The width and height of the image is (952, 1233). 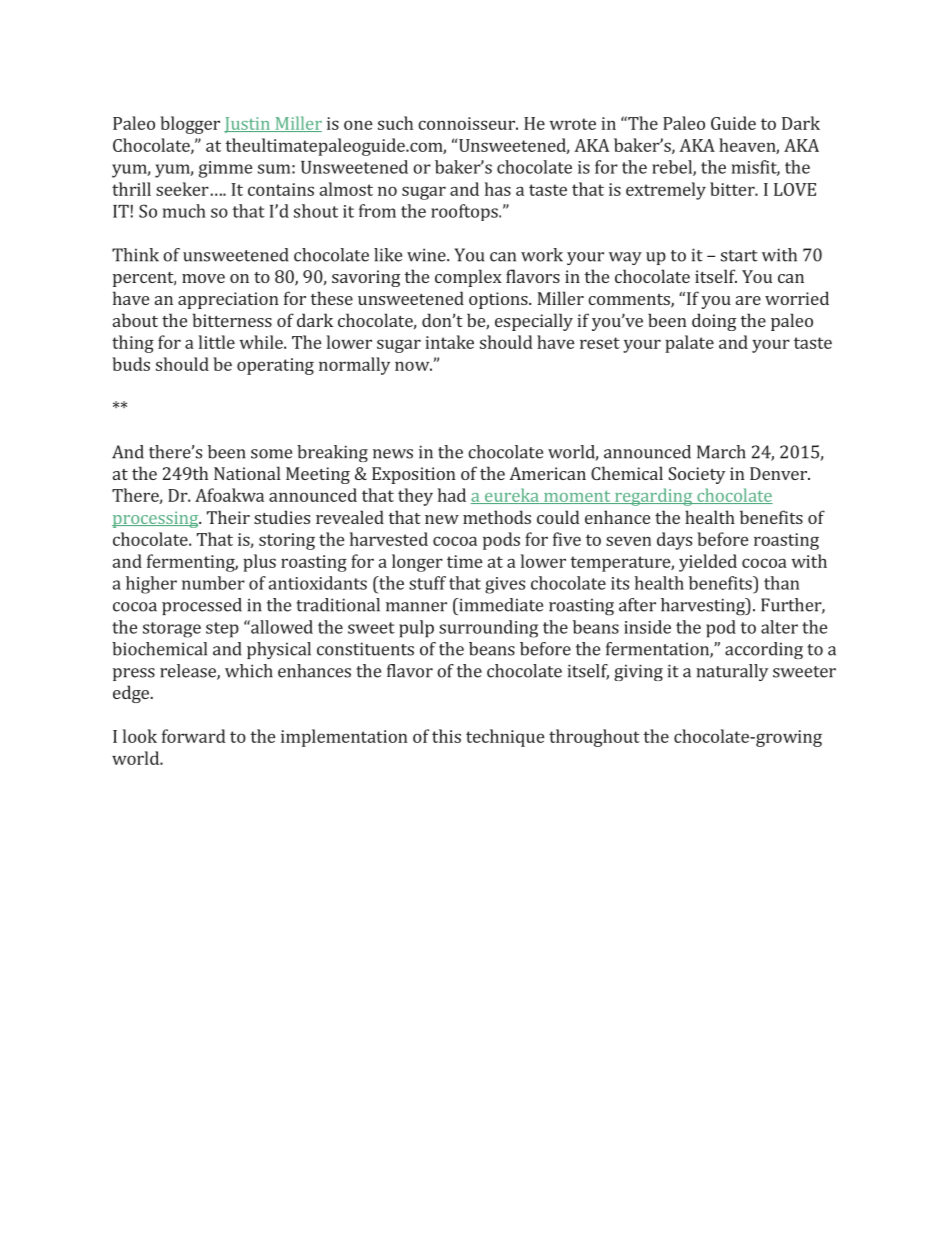 What do you see at coordinates (194, 736) in the image?
I see `forward` at bounding box center [194, 736].
